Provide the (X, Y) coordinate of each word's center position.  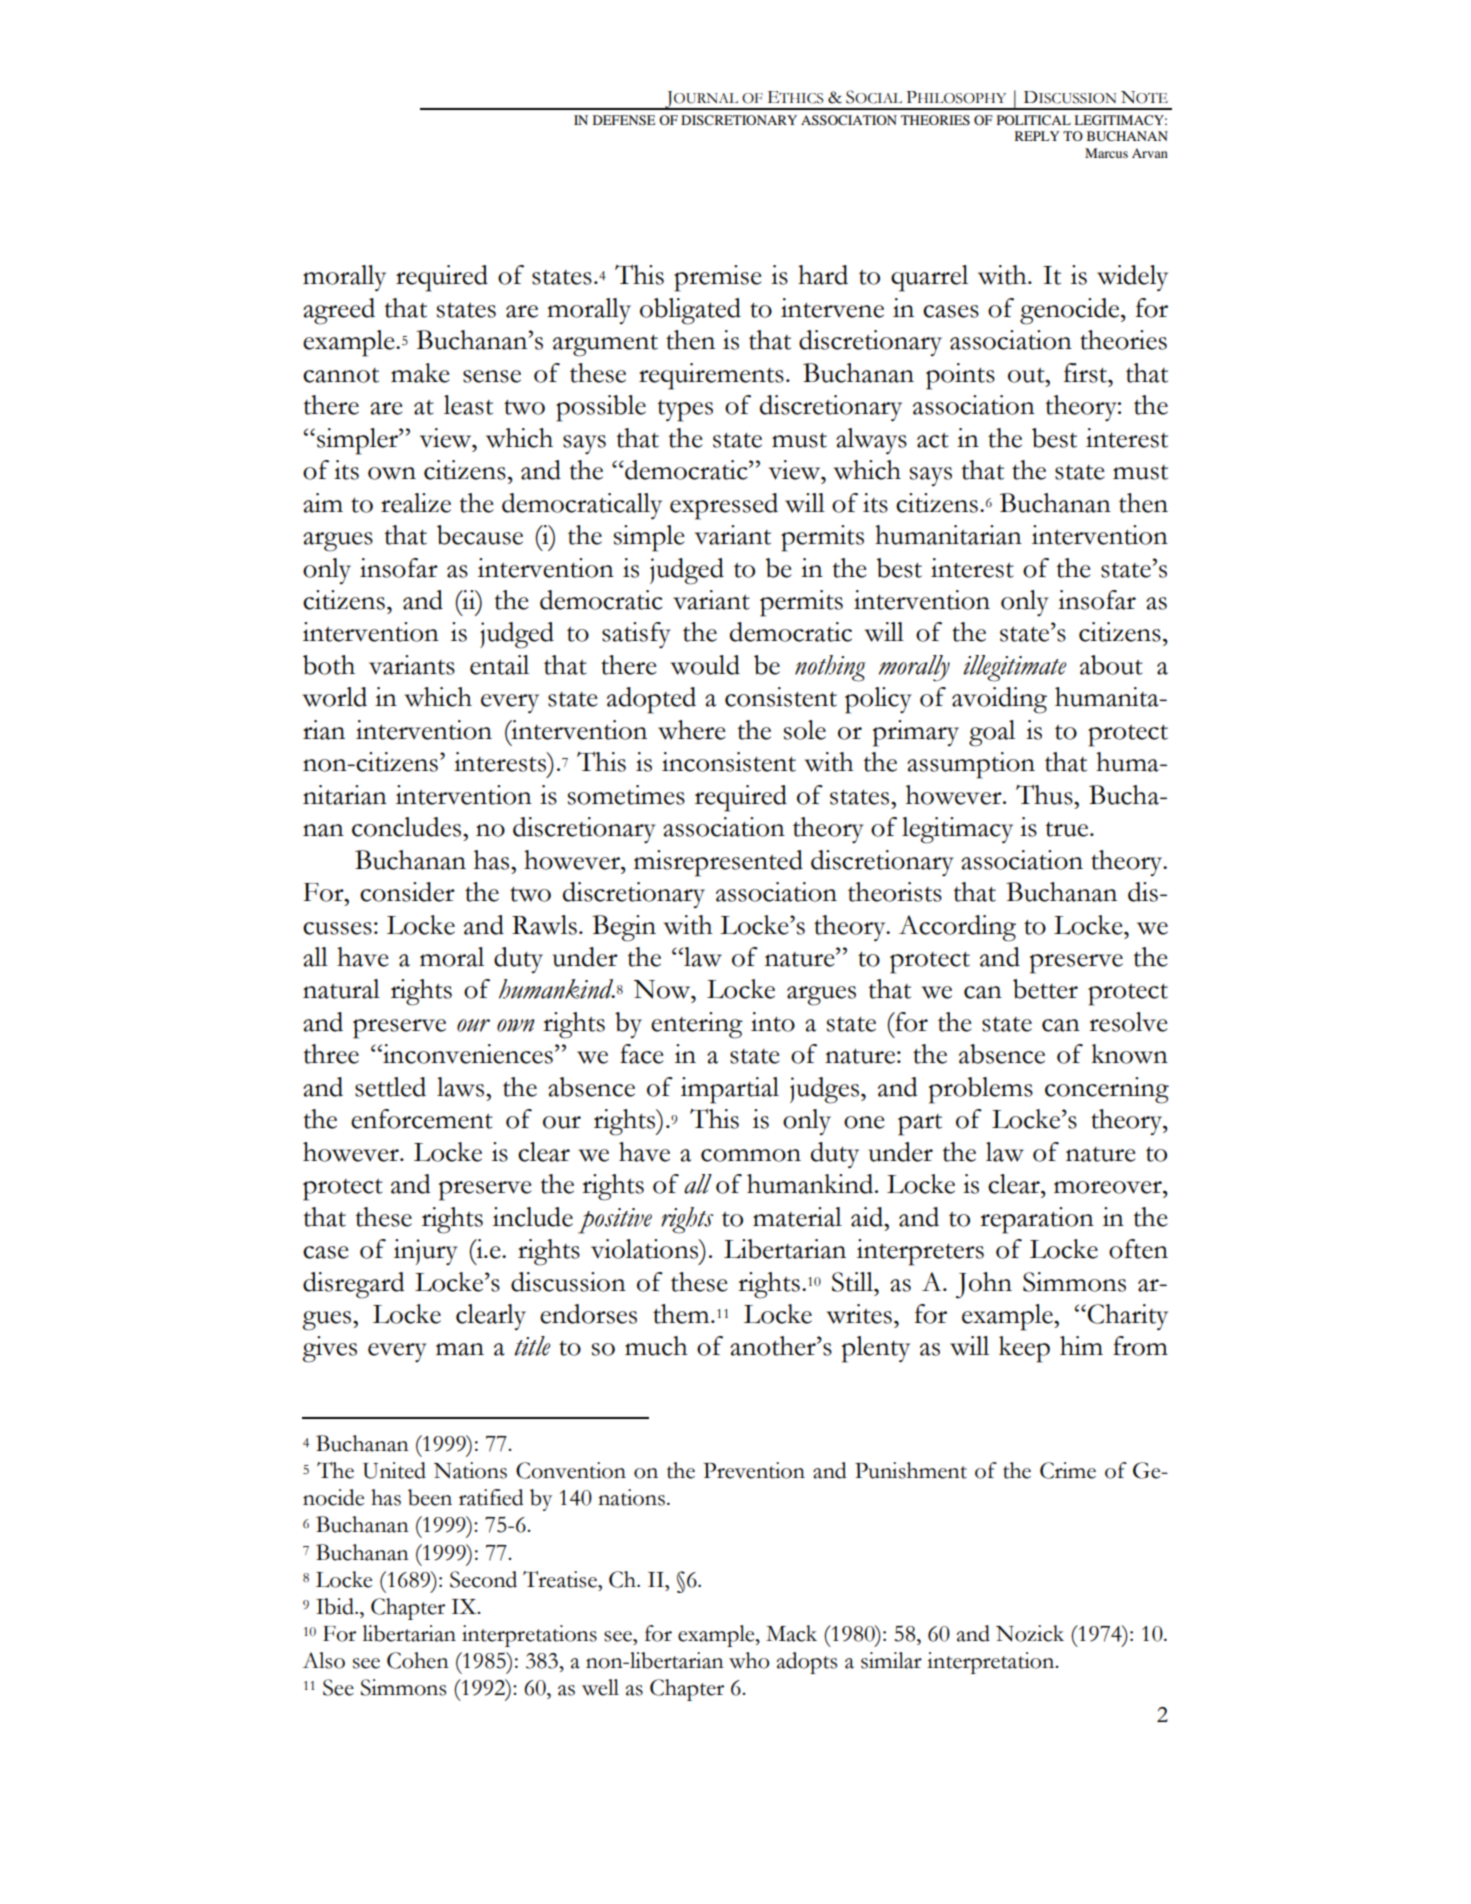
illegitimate (1015, 668)
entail (499, 665)
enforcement (422, 1119)
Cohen (418, 1660)
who (749, 1660)
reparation (1037, 1220)
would (705, 665)
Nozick (1030, 1633)
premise (717, 278)
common (751, 1155)
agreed (339, 311)
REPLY (1037, 136)
